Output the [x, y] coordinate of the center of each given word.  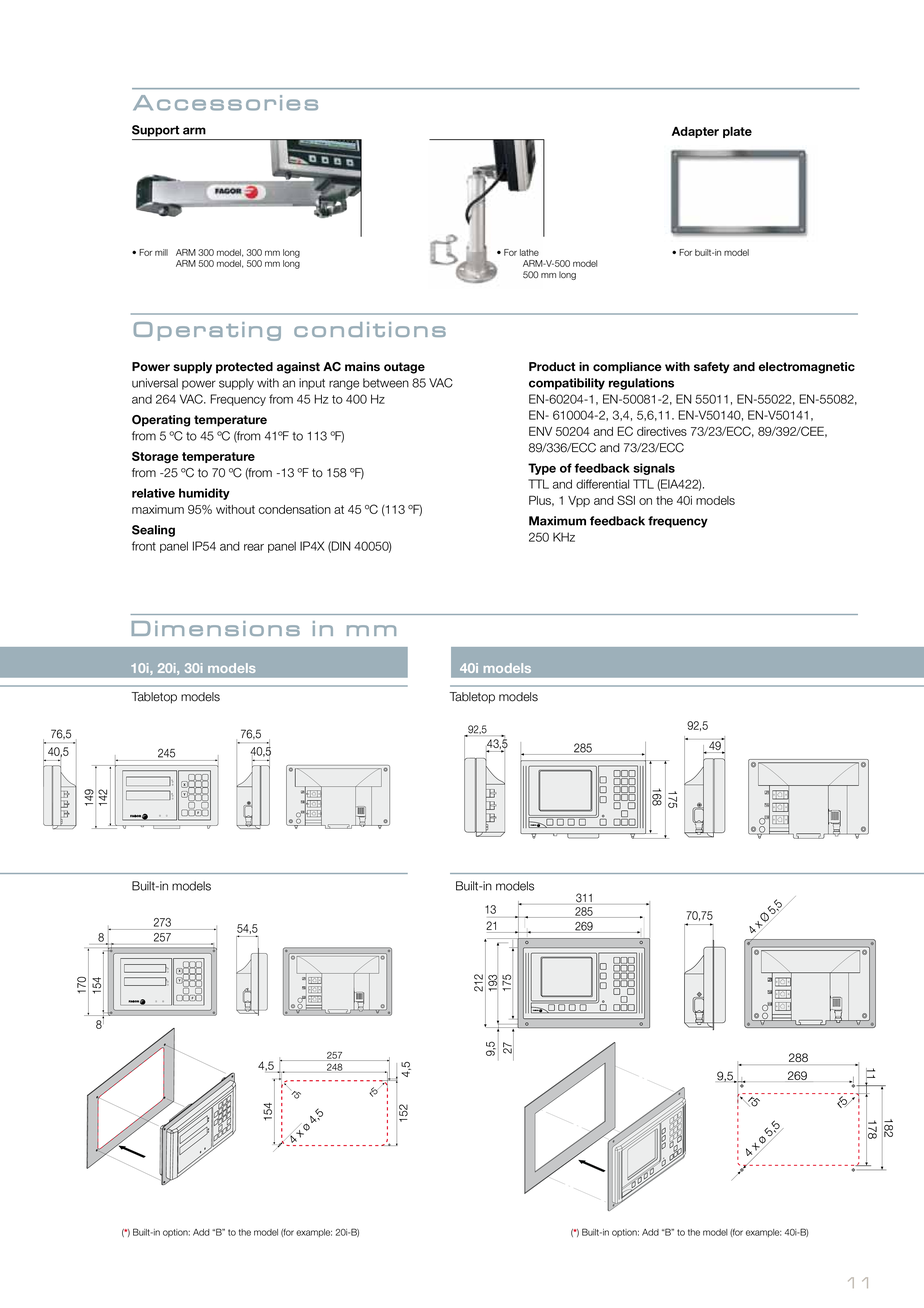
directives [662, 431]
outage [404, 368]
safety [712, 368]
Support [156, 131]
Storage [155, 457]
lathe [529, 252]
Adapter [695, 132]
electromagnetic [807, 368]
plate [737, 132]
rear [254, 547]
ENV [540, 431]
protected [244, 368]
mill [161, 252]
